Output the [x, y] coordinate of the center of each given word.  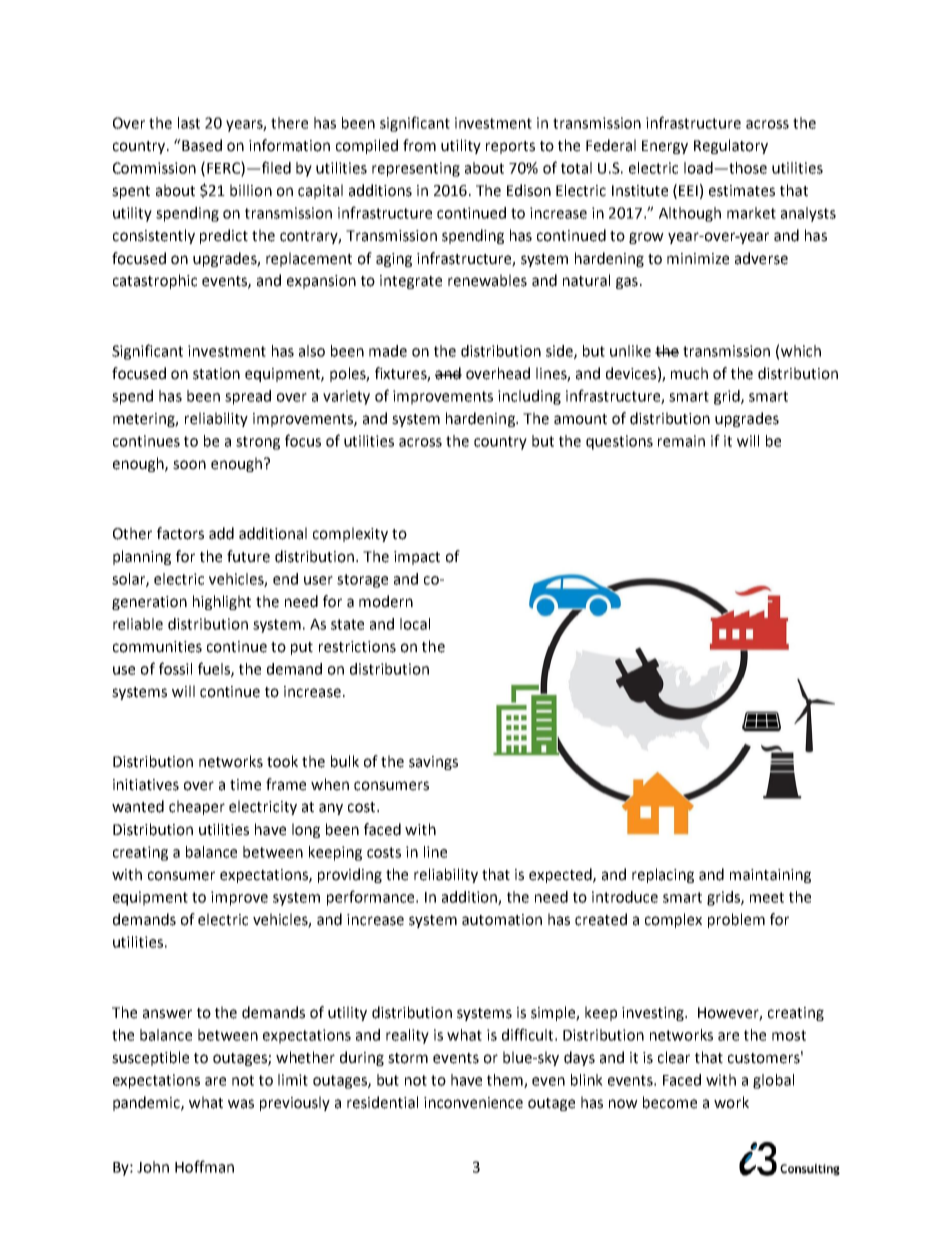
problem [736, 920]
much [689, 373]
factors [180, 533]
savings [433, 763]
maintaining [770, 876]
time [245, 785]
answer [167, 1014]
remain [681, 441]
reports [510, 147]
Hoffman [204, 1166]
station [216, 374]
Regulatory [731, 146]
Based [201, 145]
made [388, 351]
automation [502, 920]
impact [417, 558]
